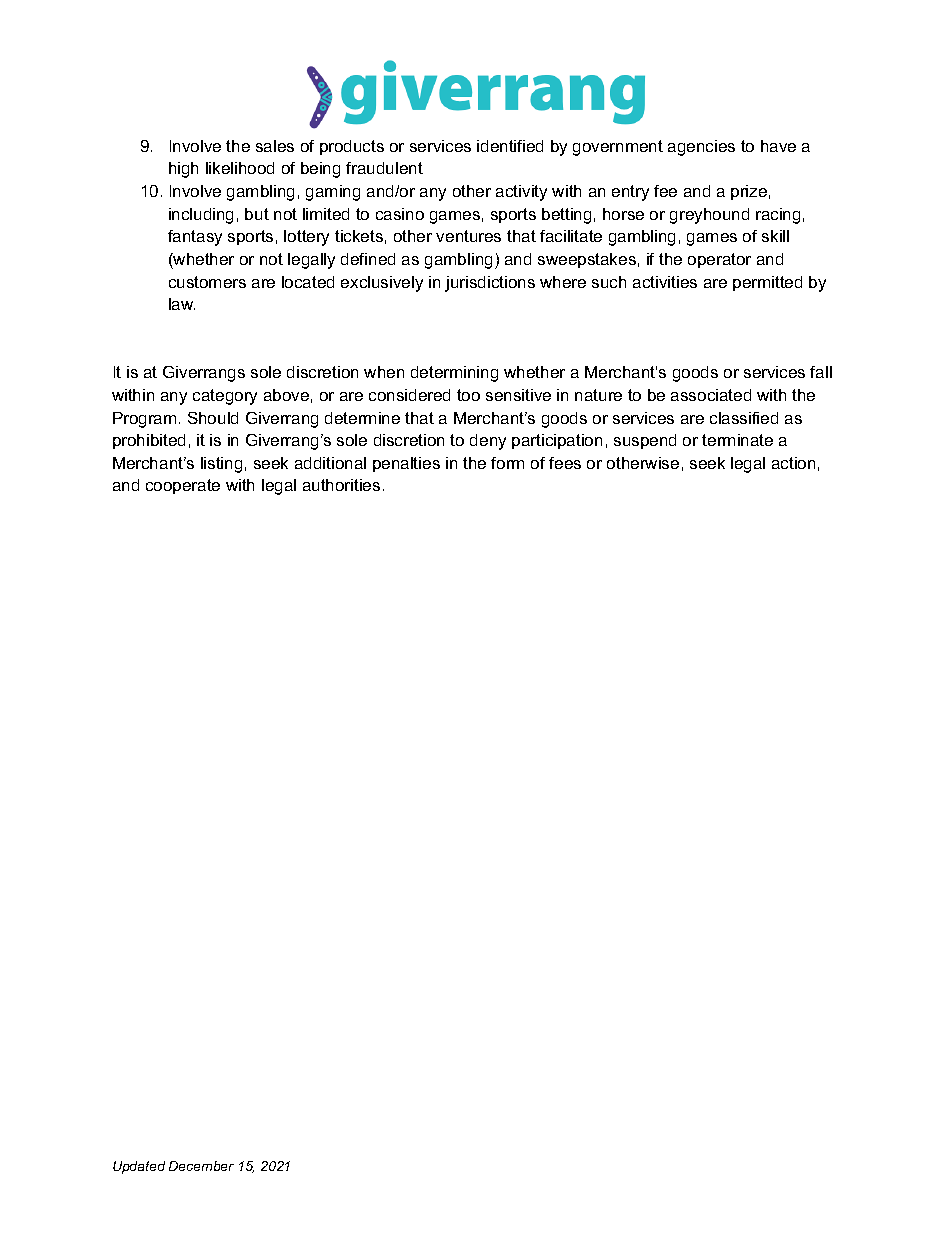  I want to click on agencies, so click(701, 148).
